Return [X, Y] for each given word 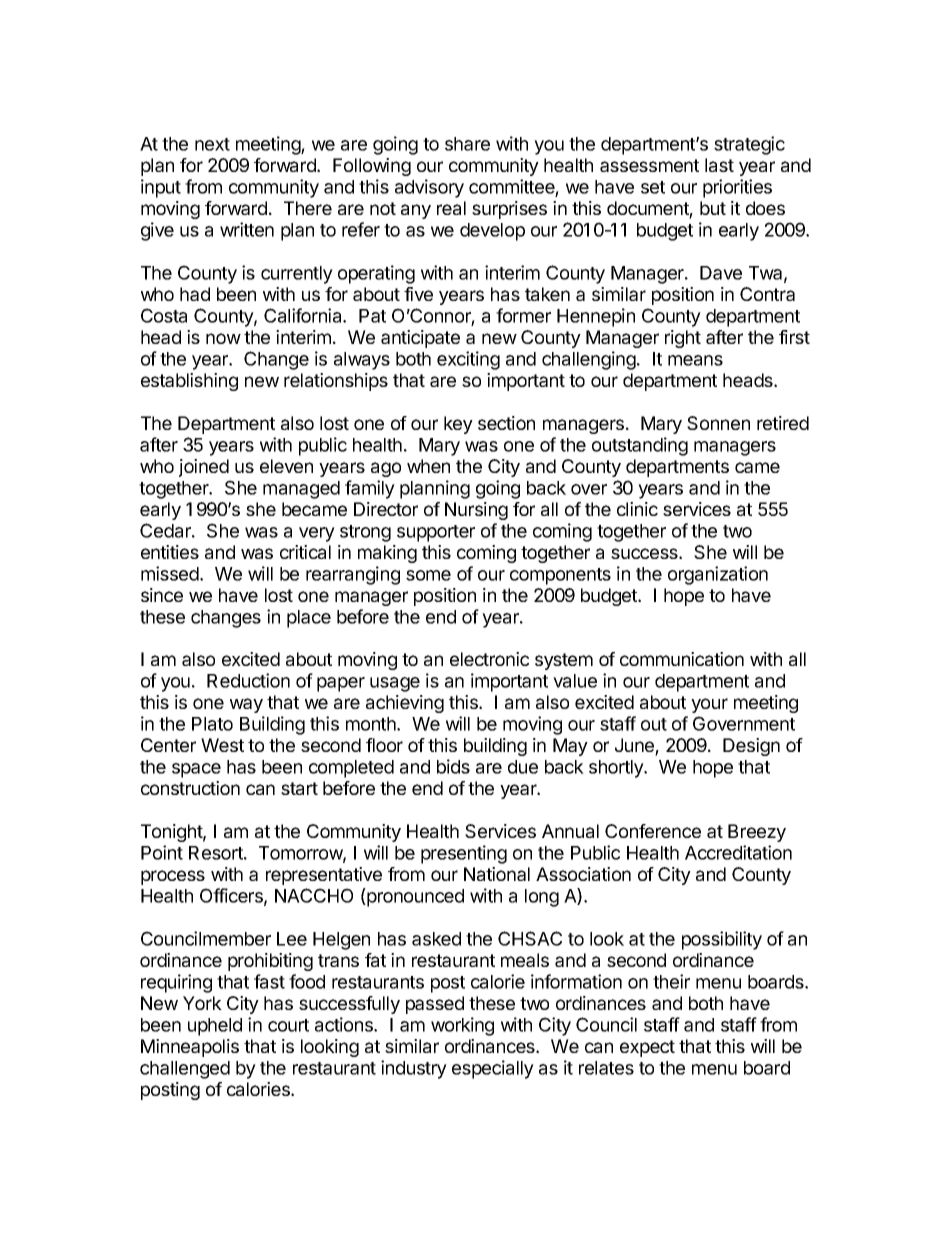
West [222, 745]
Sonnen [718, 423]
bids [453, 766]
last [719, 165]
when [428, 466]
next [212, 144]
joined [204, 468]
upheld [215, 1027]
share [467, 144]
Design [751, 747]
